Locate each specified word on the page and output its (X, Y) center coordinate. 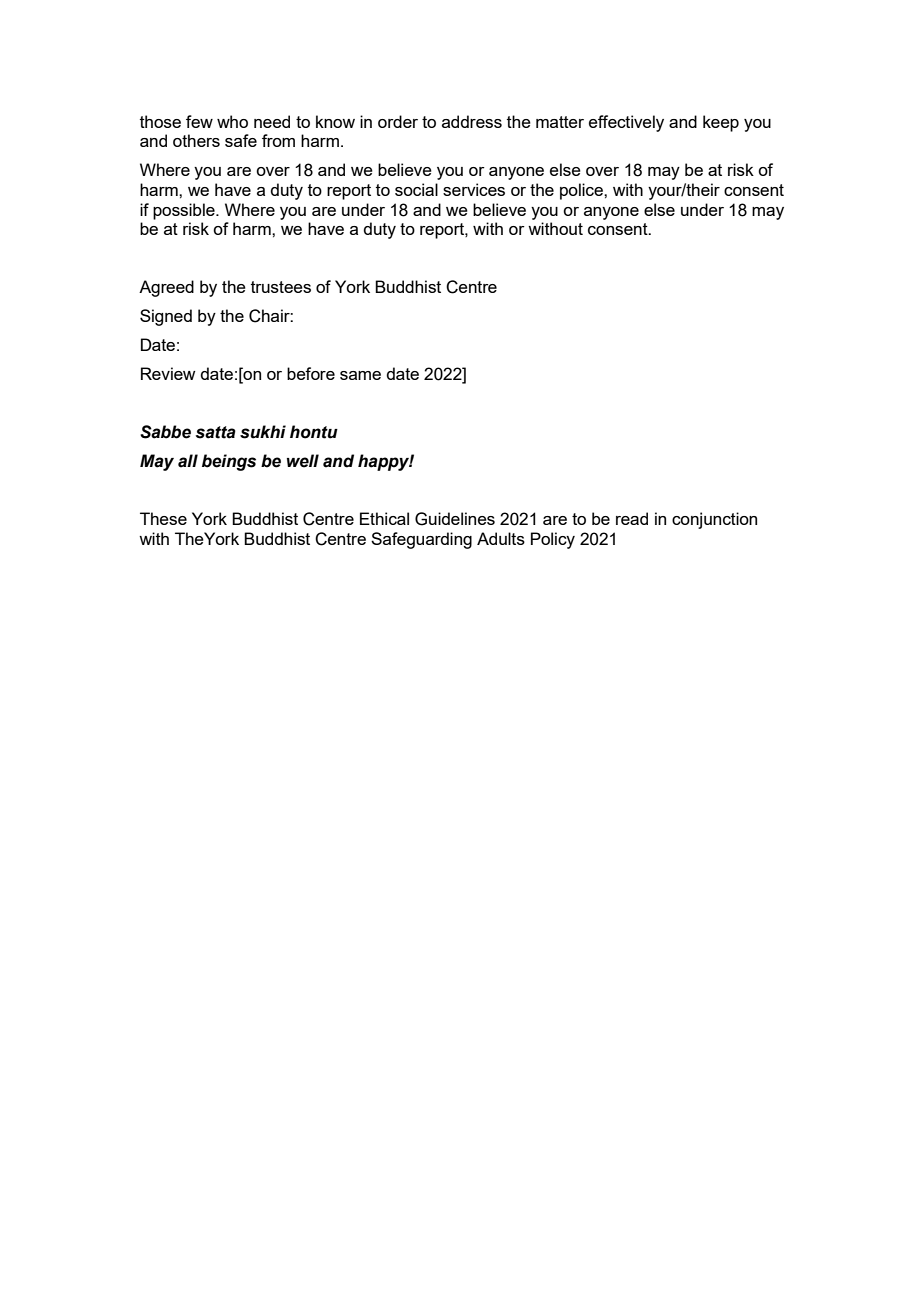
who (232, 121)
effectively (626, 123)
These (163, 518)
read (632, 518)
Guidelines (455, 519)
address (472, 121)
